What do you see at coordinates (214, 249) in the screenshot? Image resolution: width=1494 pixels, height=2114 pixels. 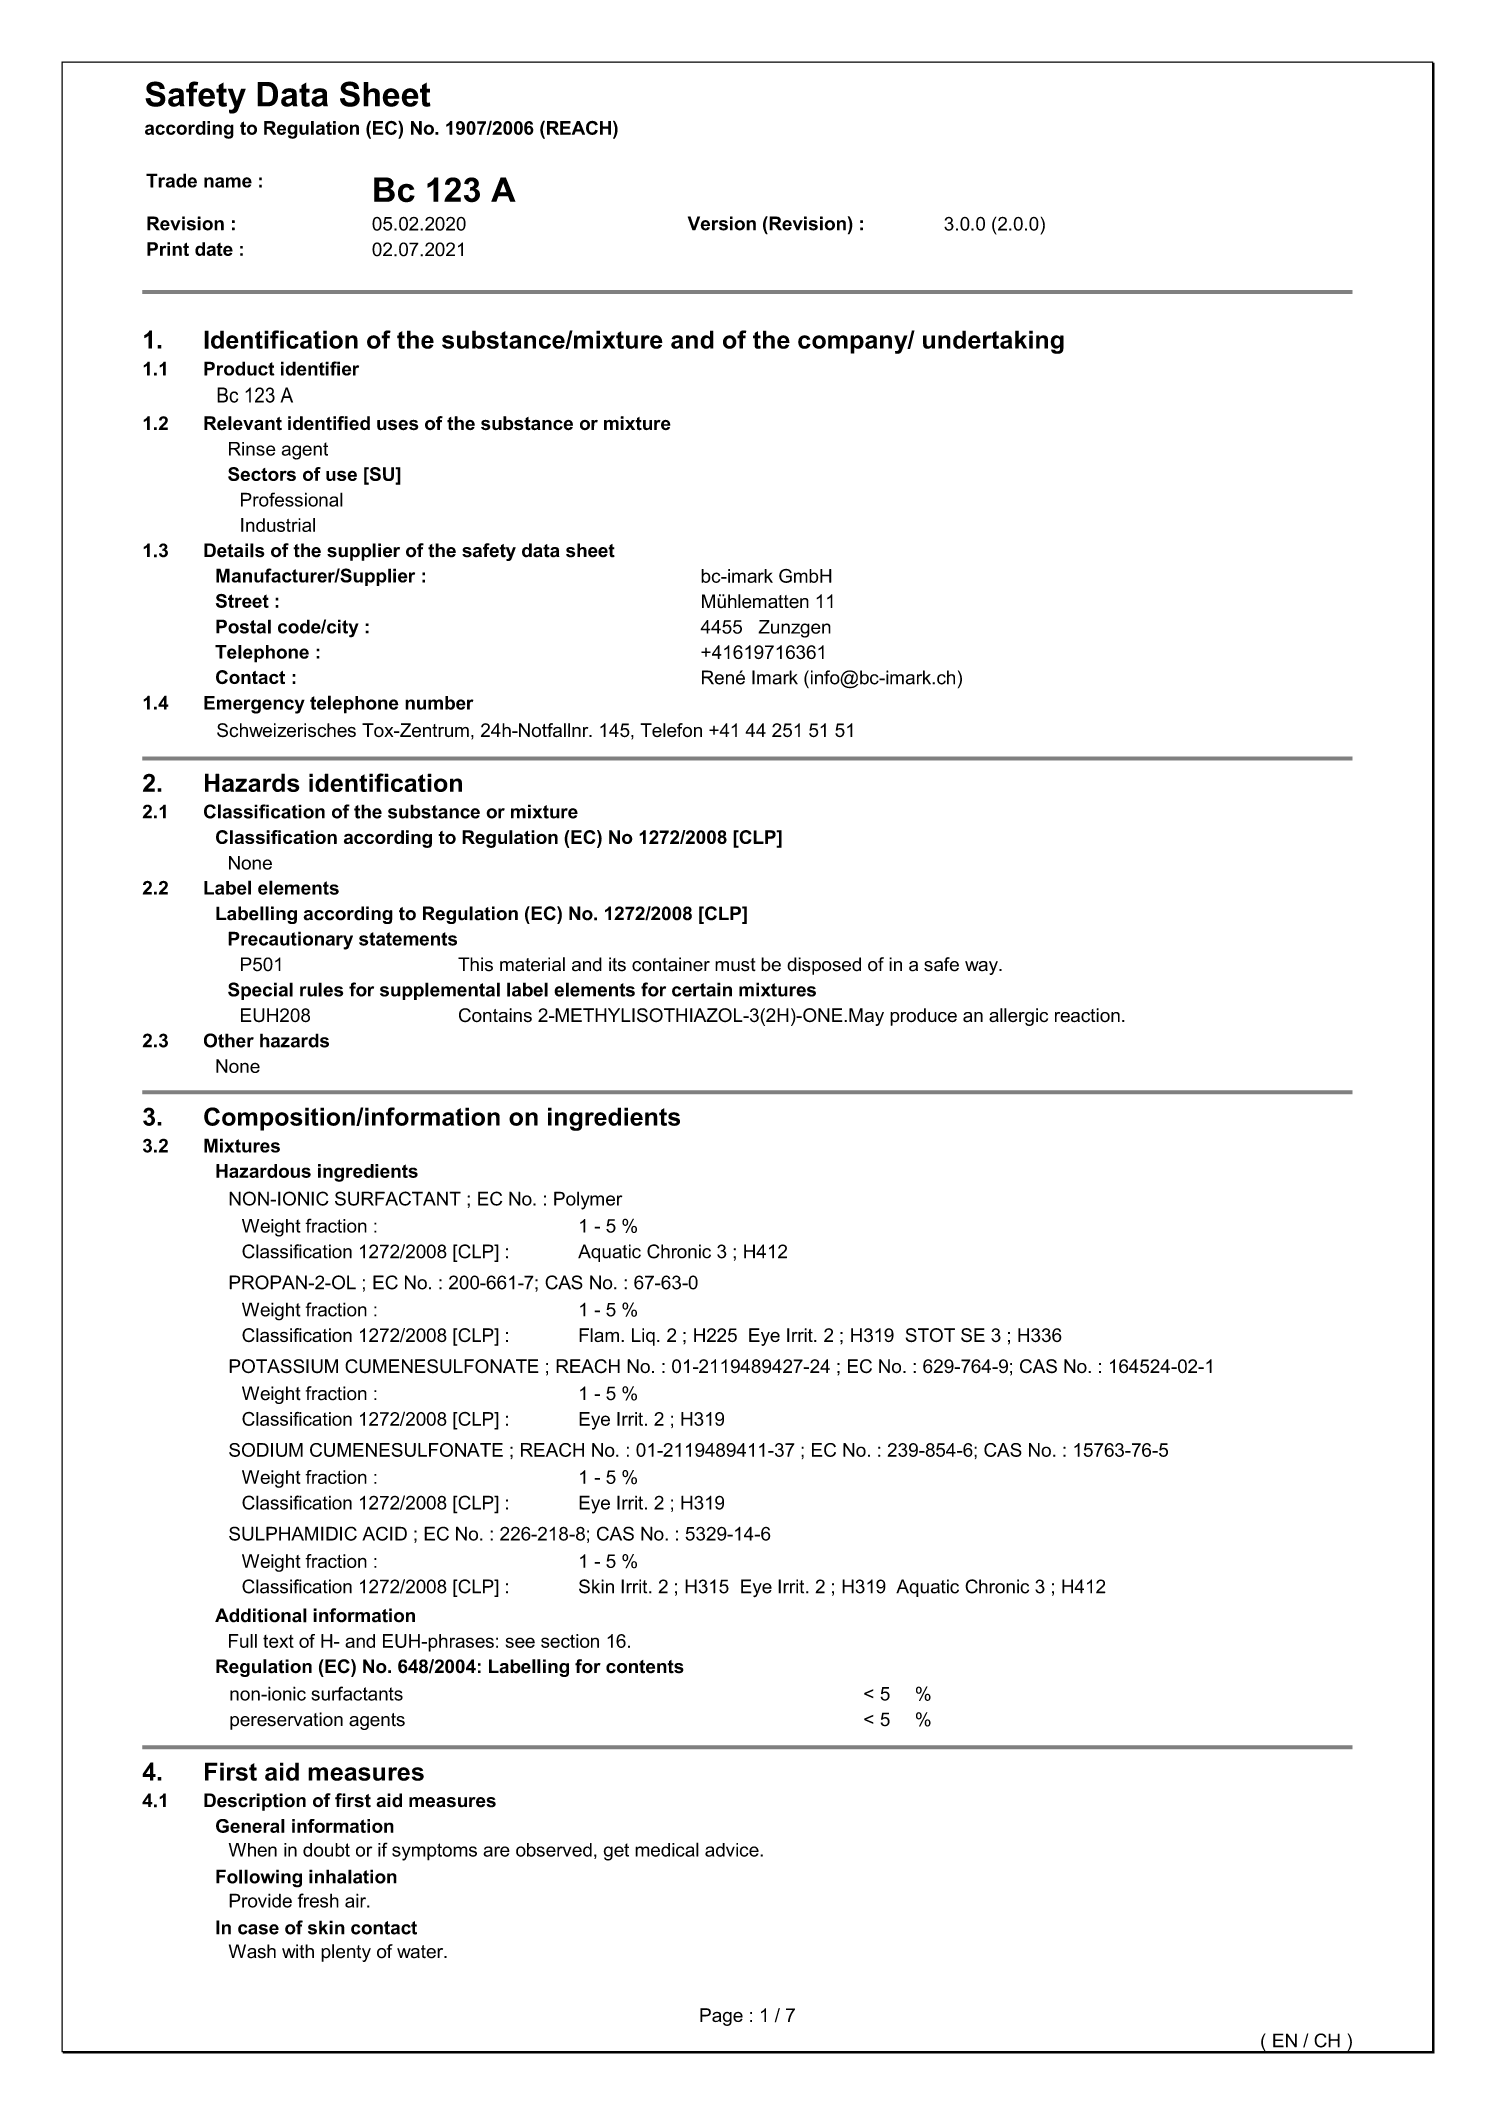 I see `date` at bounding box center [214, 249].
